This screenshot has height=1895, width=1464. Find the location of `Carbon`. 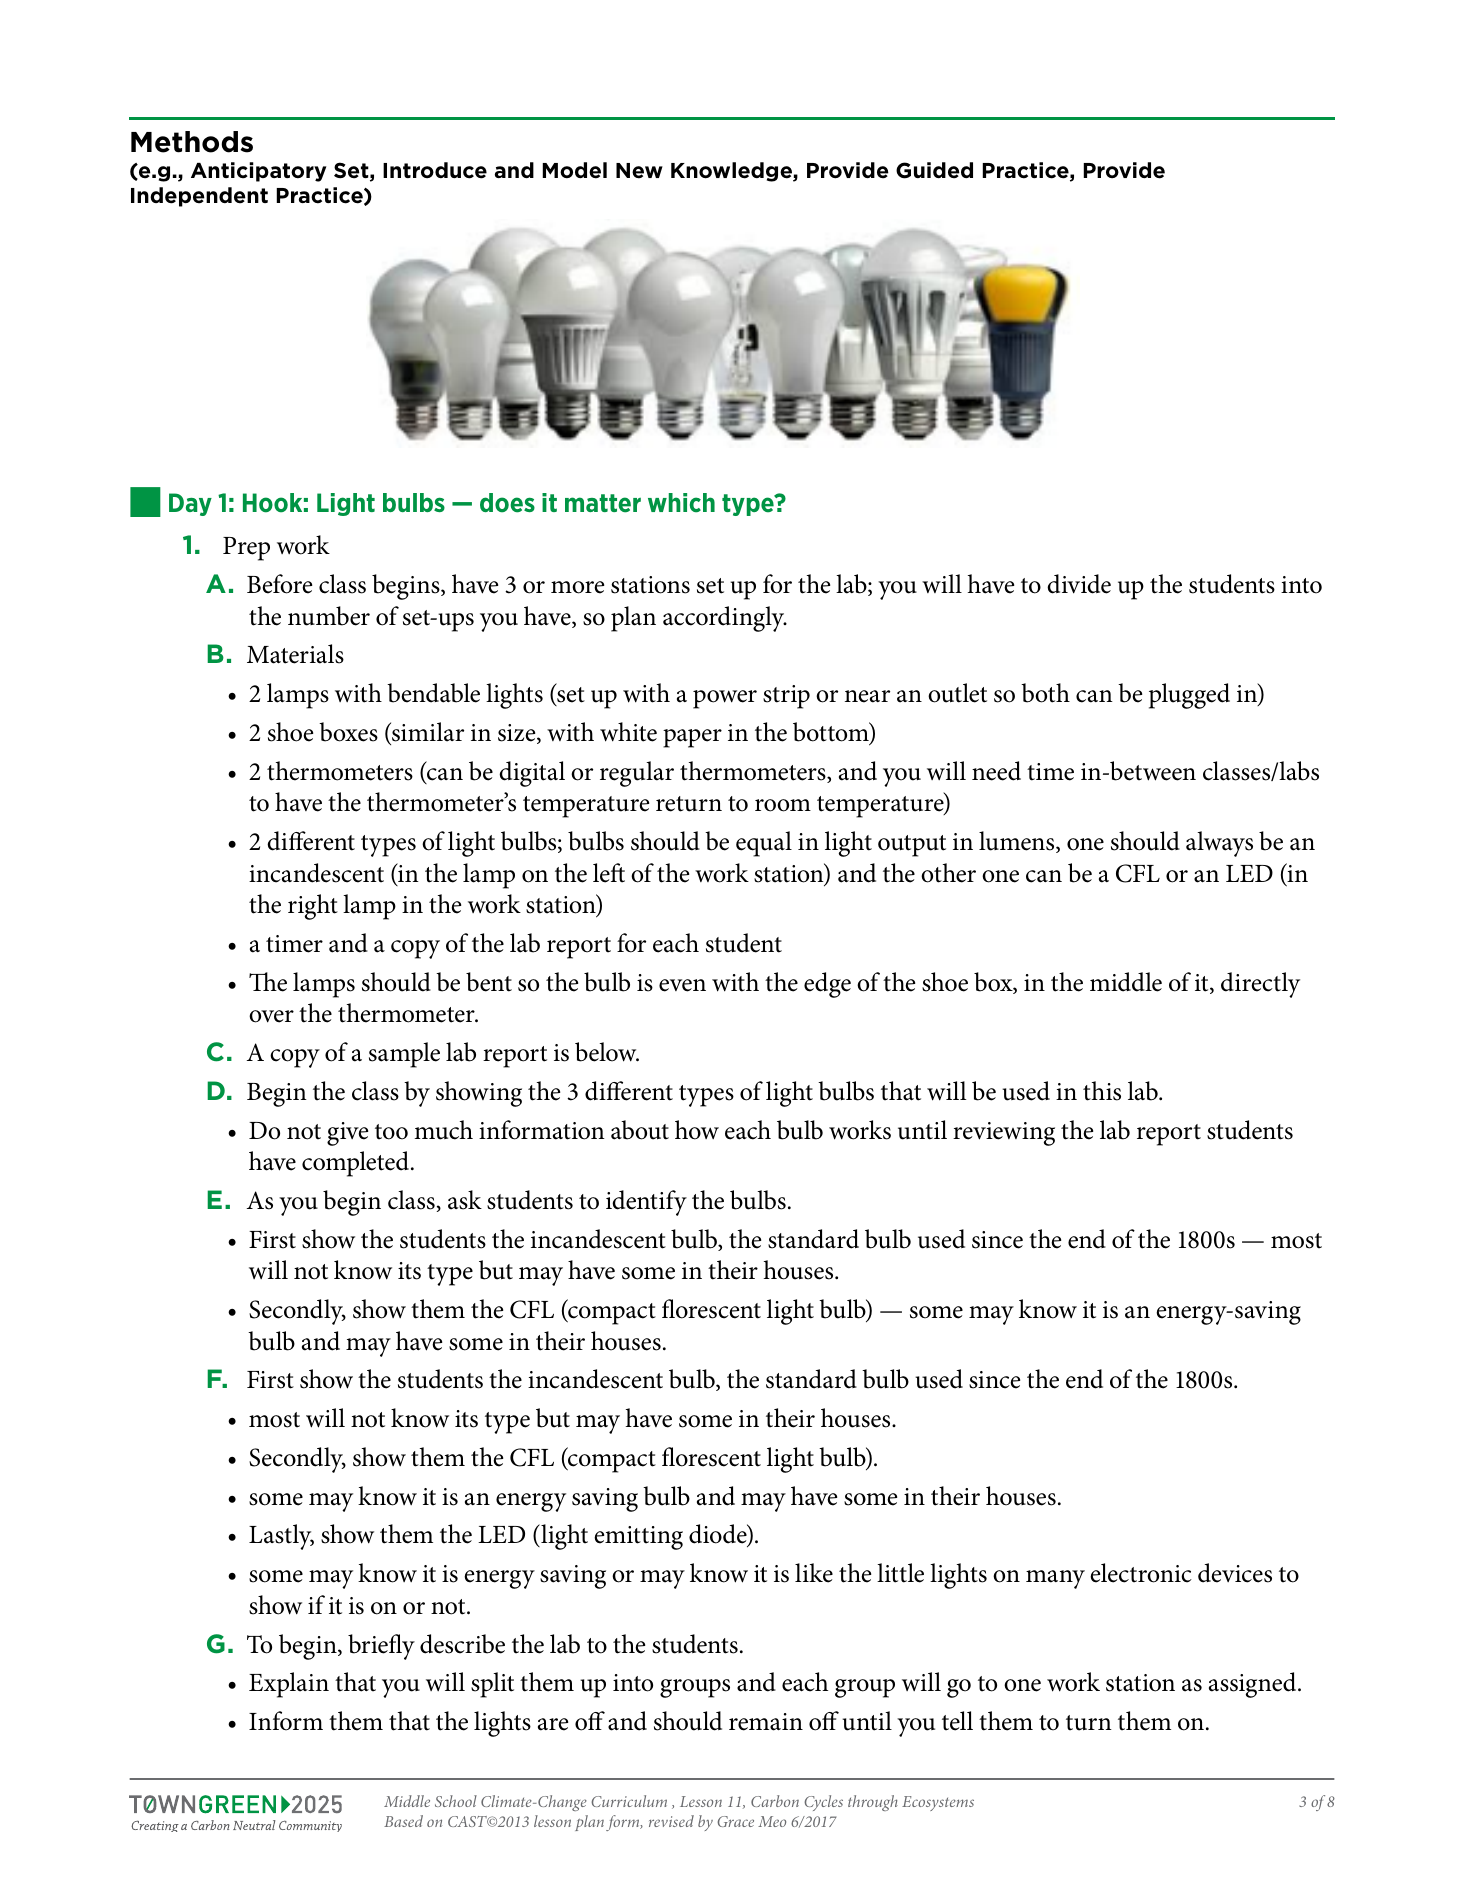

Carbon is located at coordinates (775, 1801).
